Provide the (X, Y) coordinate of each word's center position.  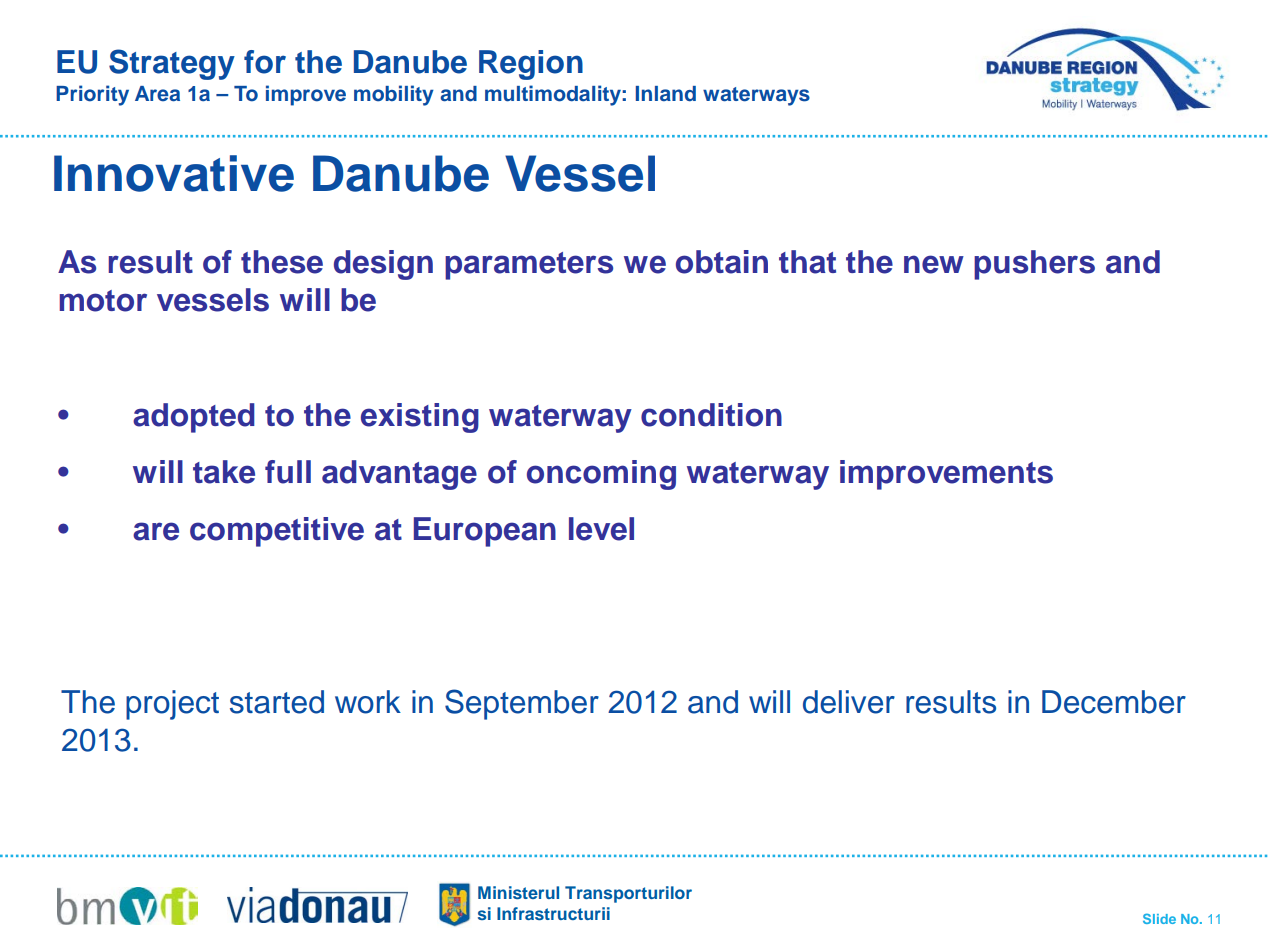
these (282, 262)
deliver (849, 702)
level (601, 529)
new (934, 264)
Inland (666, 94)
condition (711, 415)
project (172, 705)
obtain (722, 262)
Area (157, 94)
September (522, 704)
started (277, 702)
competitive (277, 532)
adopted (194, 418)
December (1114, 702)
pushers (1034, 265)
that (807, 262)
